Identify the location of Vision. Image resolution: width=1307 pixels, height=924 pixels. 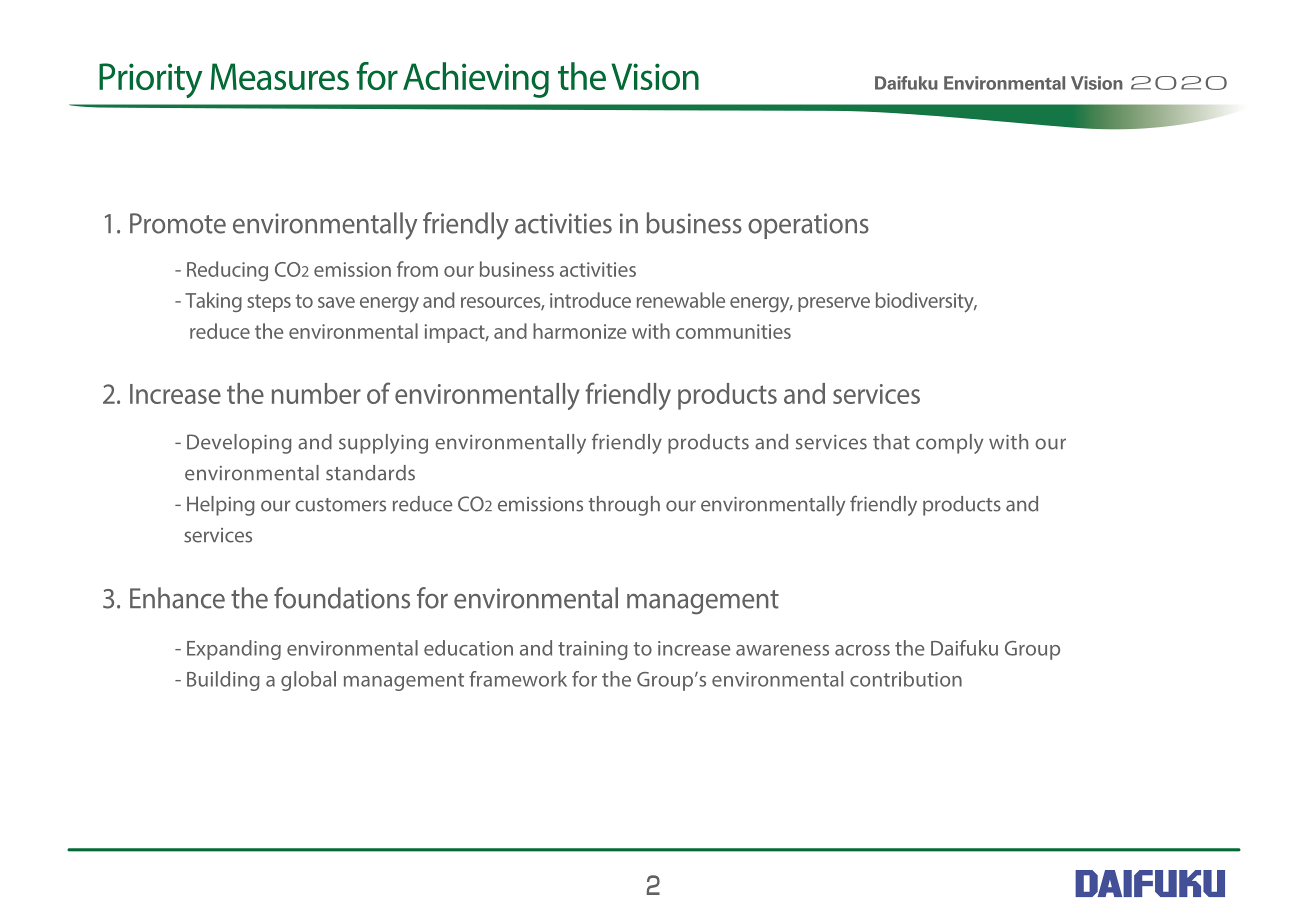
(655, 76).
